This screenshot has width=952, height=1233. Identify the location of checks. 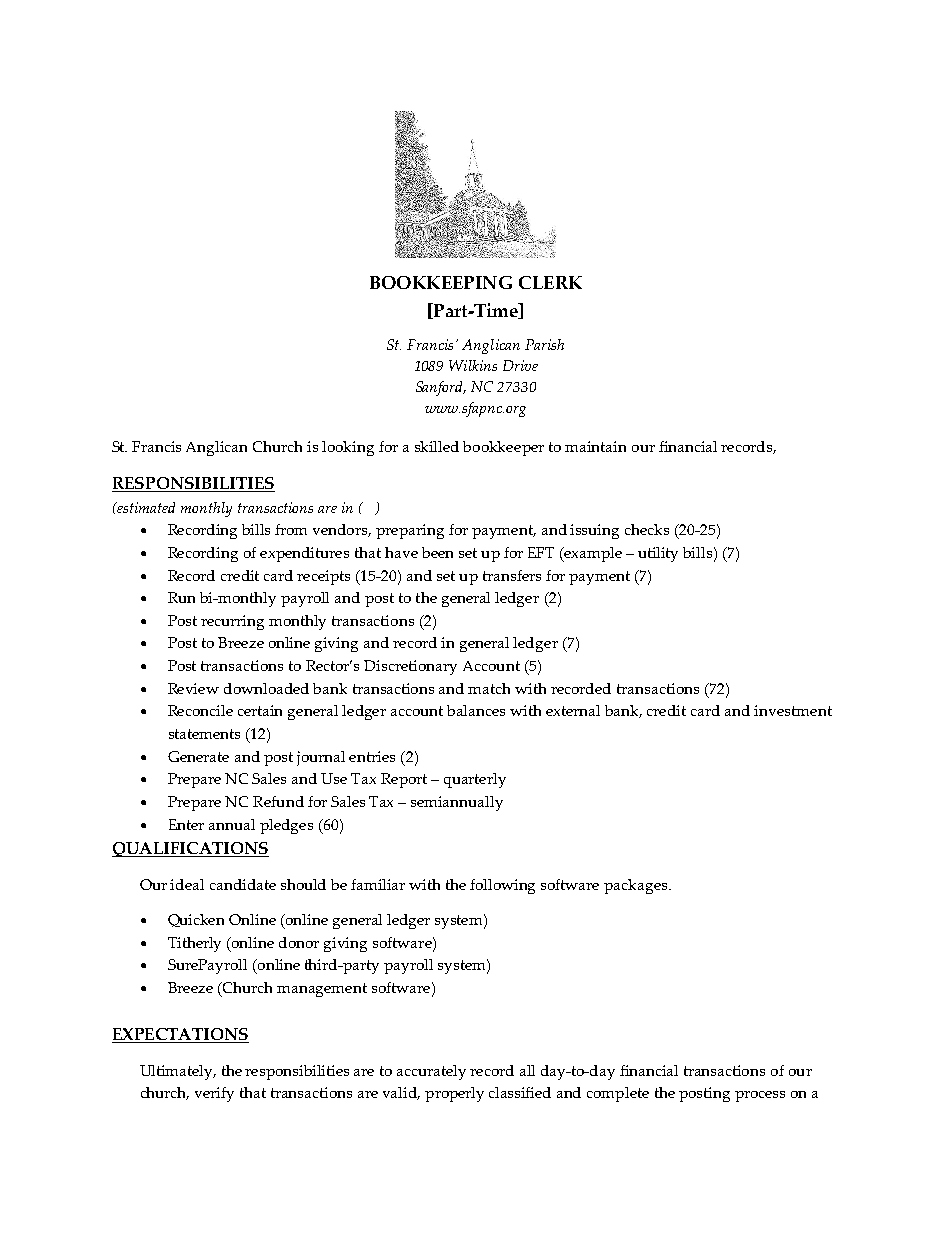
(647, 529).
